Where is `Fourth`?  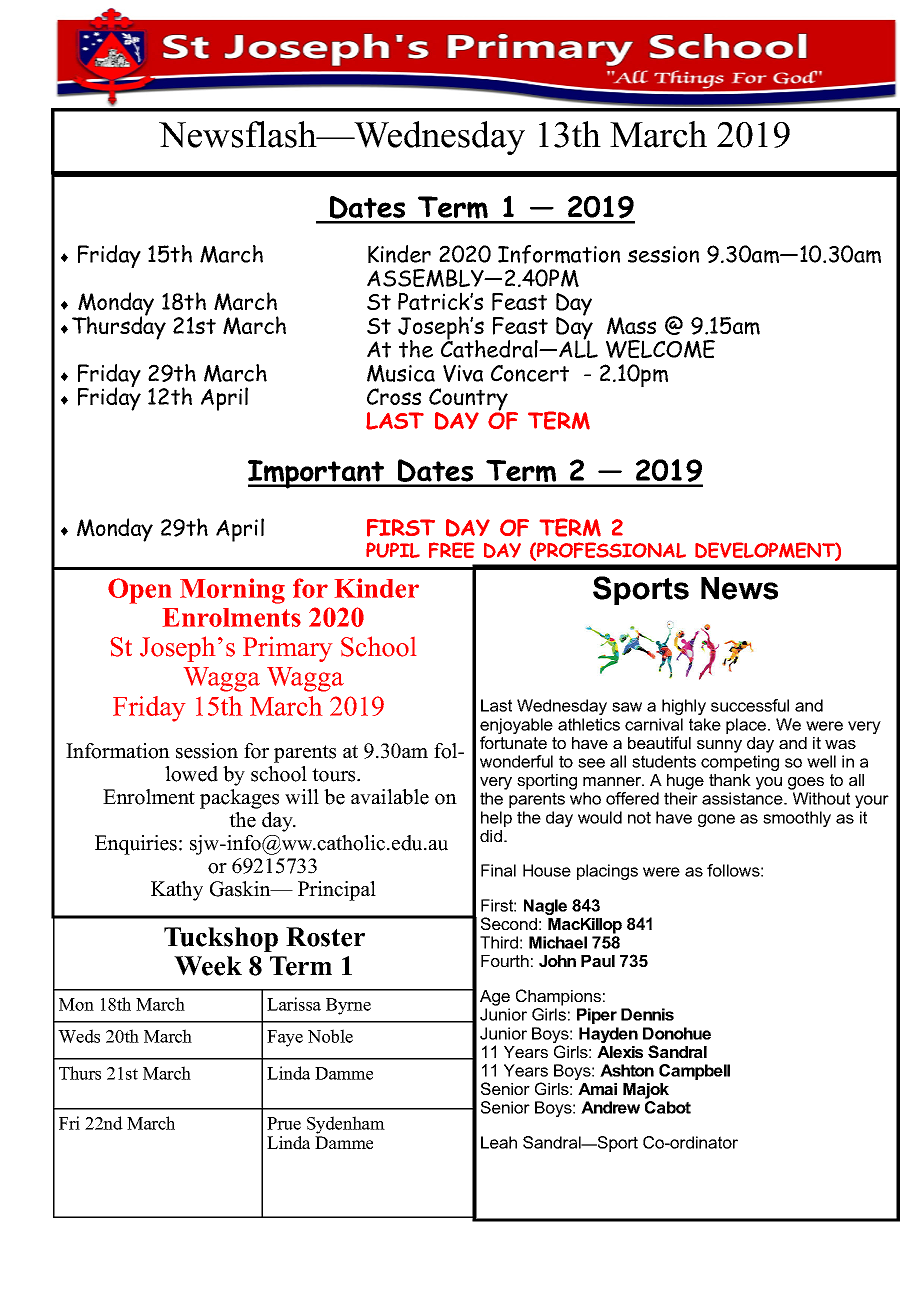 Fourth is located at coordinates (505, 961).
